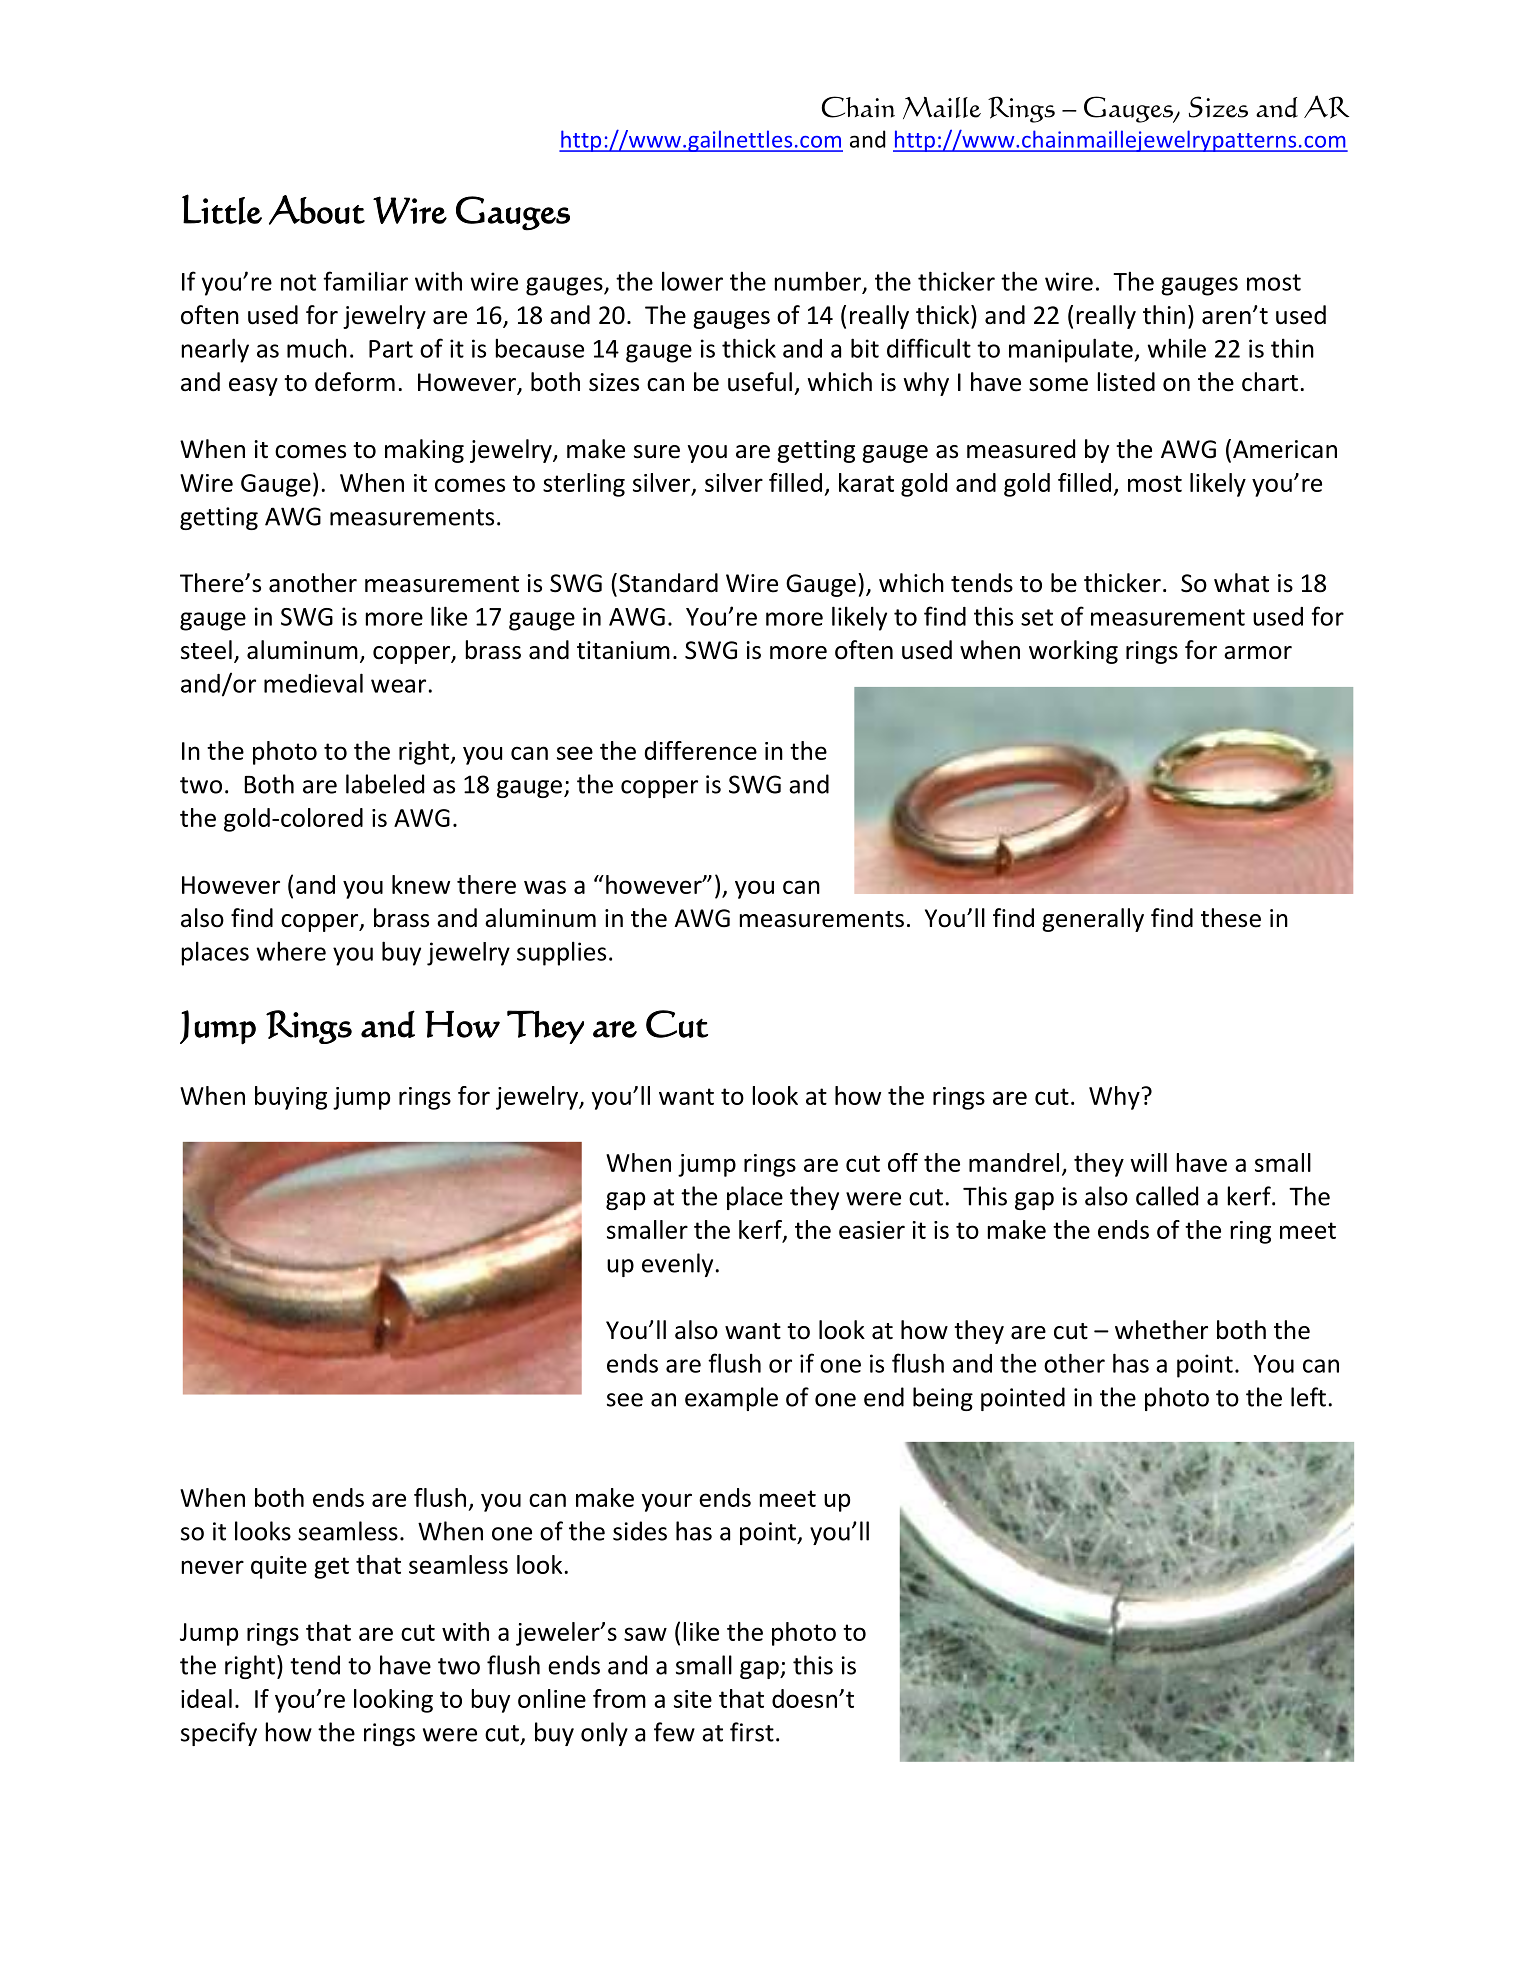 The image size is (1527, 1976). I want to click on example, so click(731, 1399).
